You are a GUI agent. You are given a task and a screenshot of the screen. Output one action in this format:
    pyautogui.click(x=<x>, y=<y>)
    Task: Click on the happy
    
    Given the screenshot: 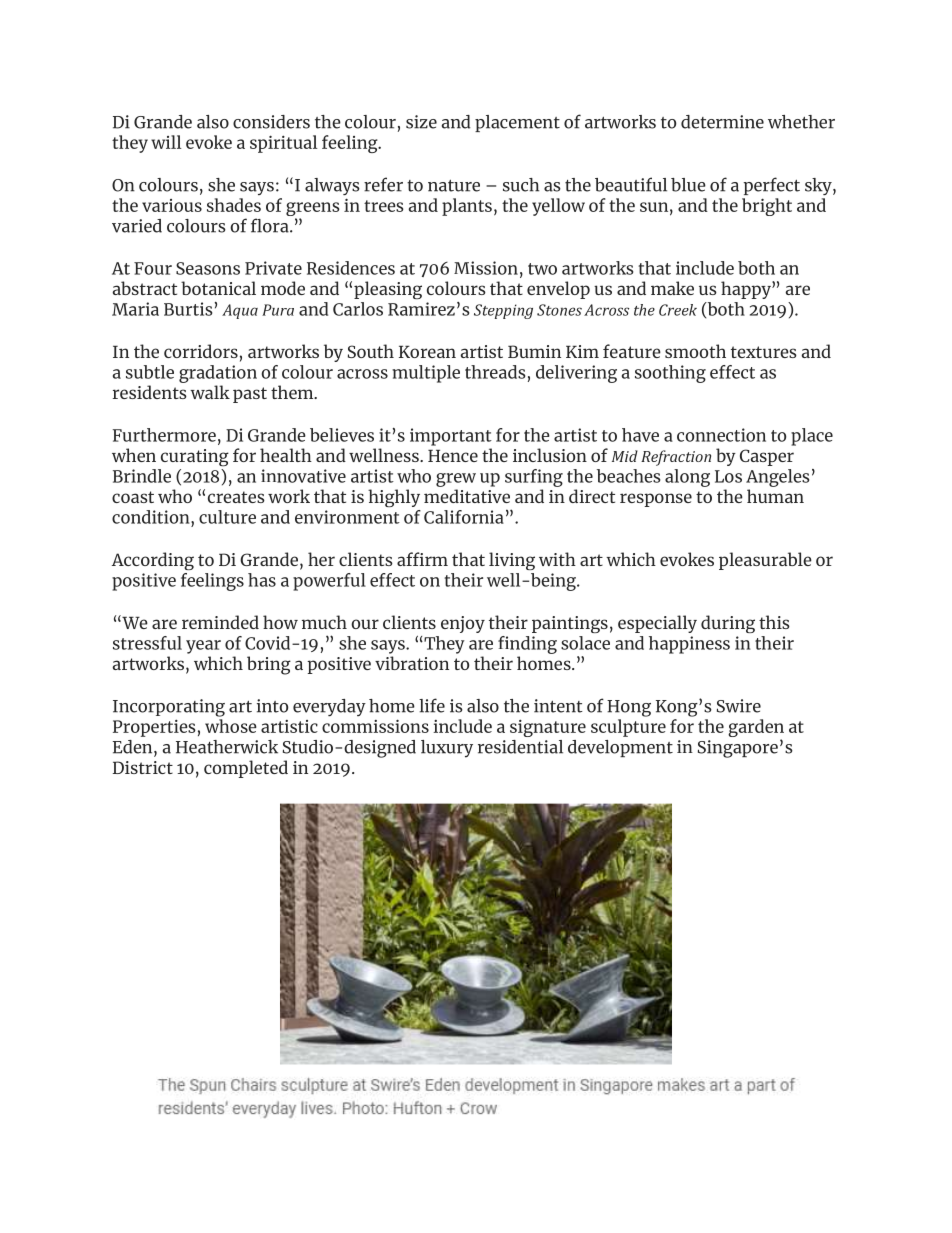 What is the action you would take?
    pyautogui.click(x=747, y=290)
